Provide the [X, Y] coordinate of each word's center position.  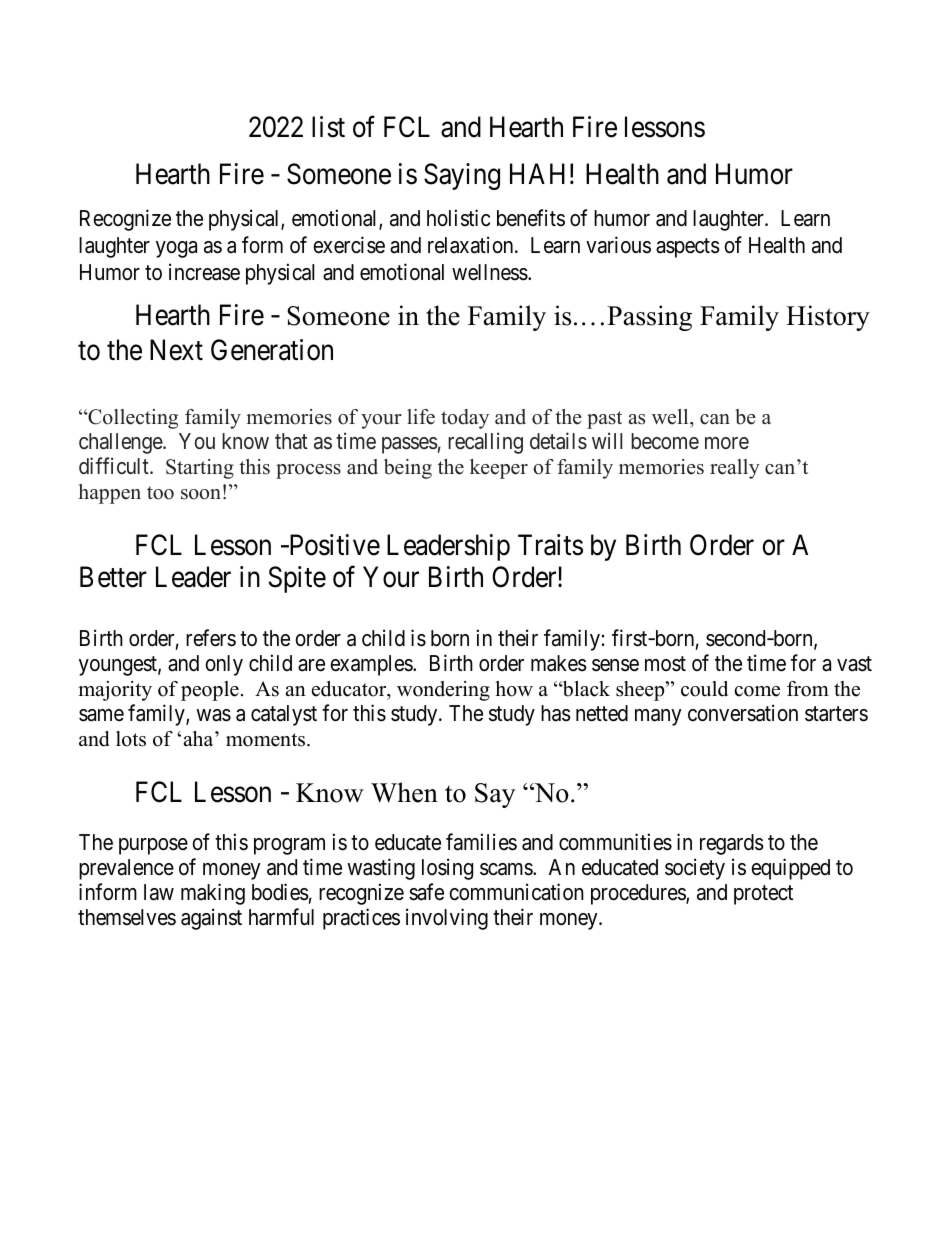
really [735, 469]
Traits [550, 545]
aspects [688, 248]
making [213, 894]
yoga [176, 249]
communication [516, 892]
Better [113, 577]
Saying [462, 176]
